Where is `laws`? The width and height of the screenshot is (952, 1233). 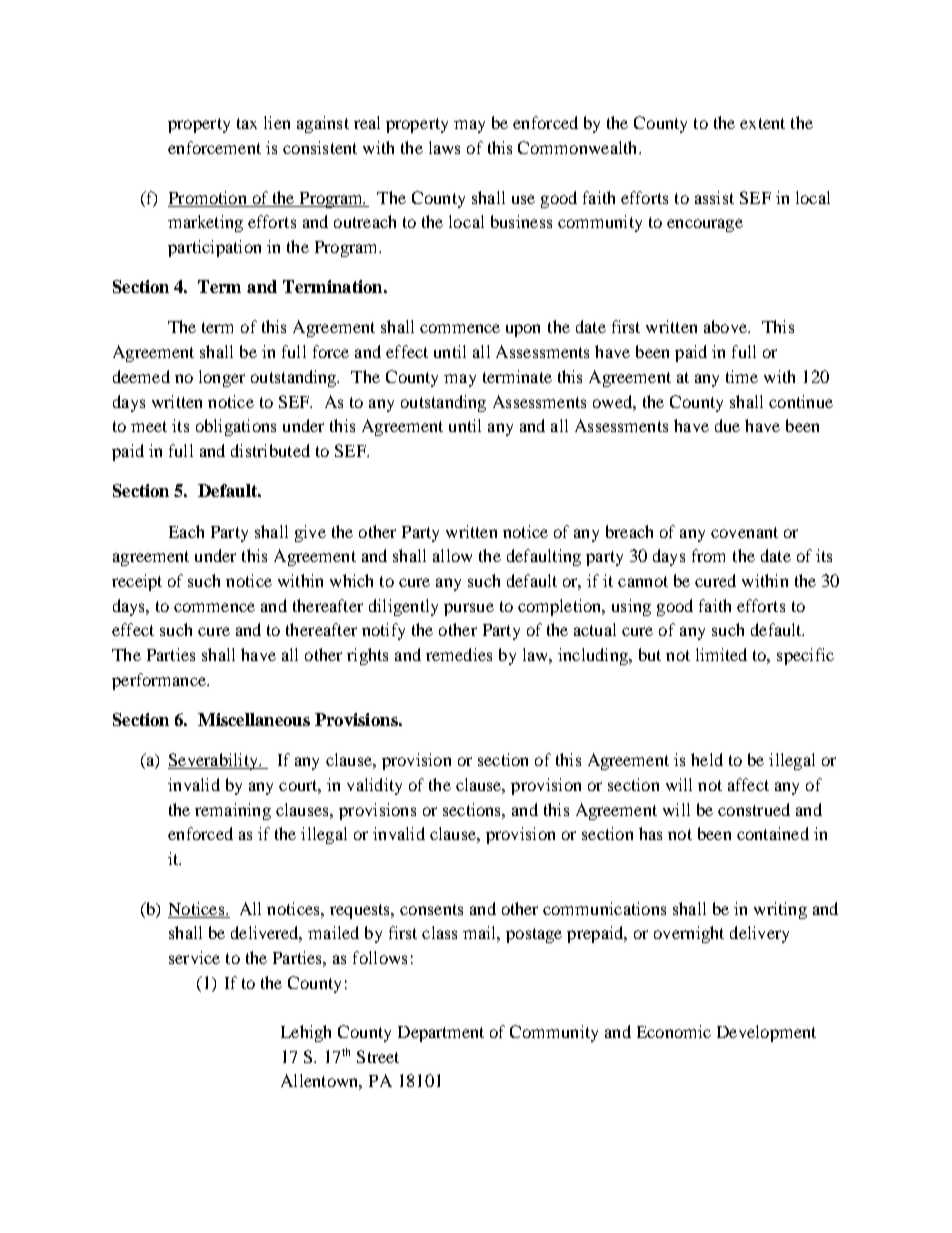
laws is located at coordinates (444, 147).
